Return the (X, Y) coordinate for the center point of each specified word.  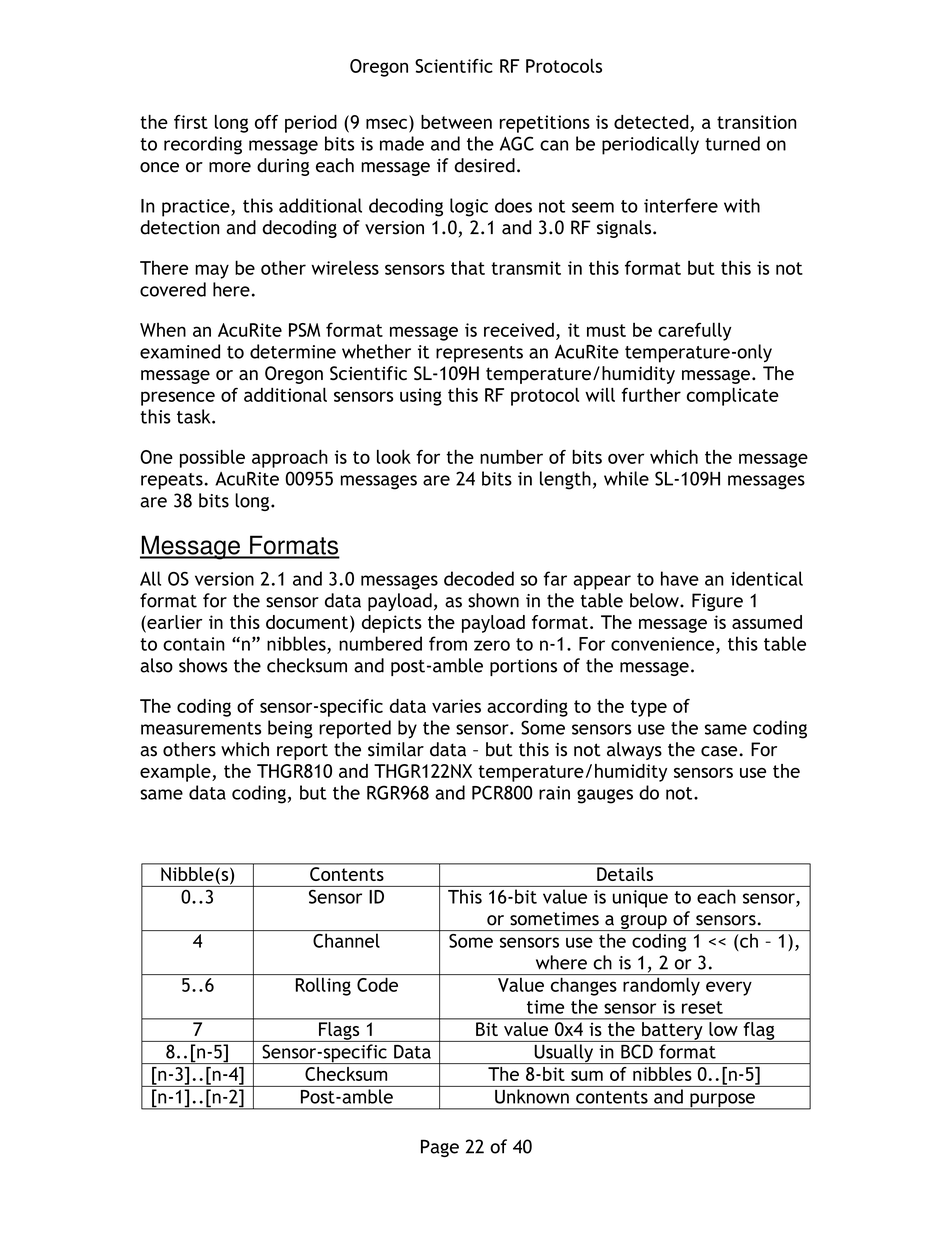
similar (396, 749)
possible (212, 459)
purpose (722, 1101)
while (626, 478)
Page (440, 1148)
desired (484, 165)
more (230, 167)
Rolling (323, 986)
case (720, 751)
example (176, 773)
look (394, 457)
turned (732, 143)
